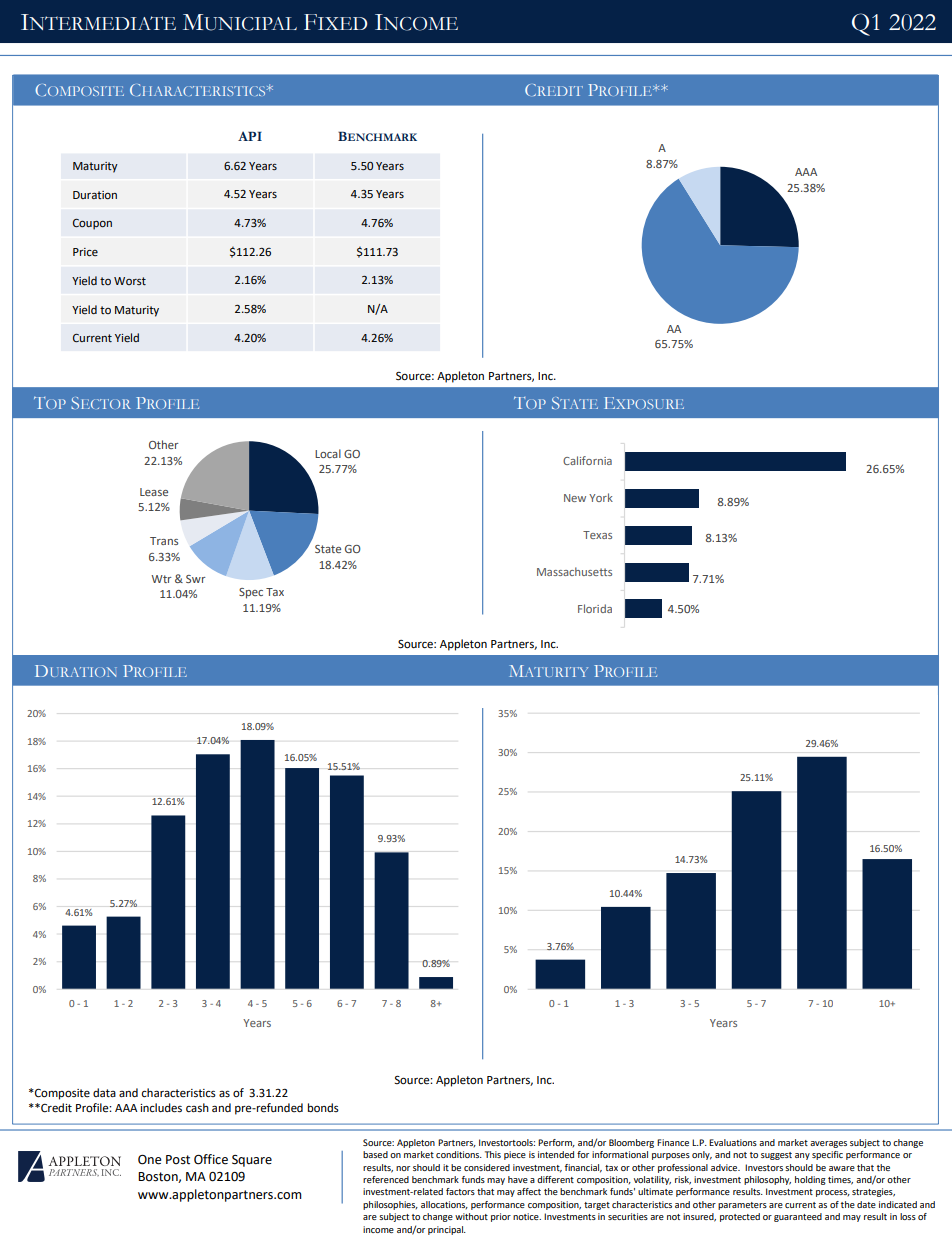 The height and width of the document is (1239, 952). I want to click on averages, so click(828, 1144).
